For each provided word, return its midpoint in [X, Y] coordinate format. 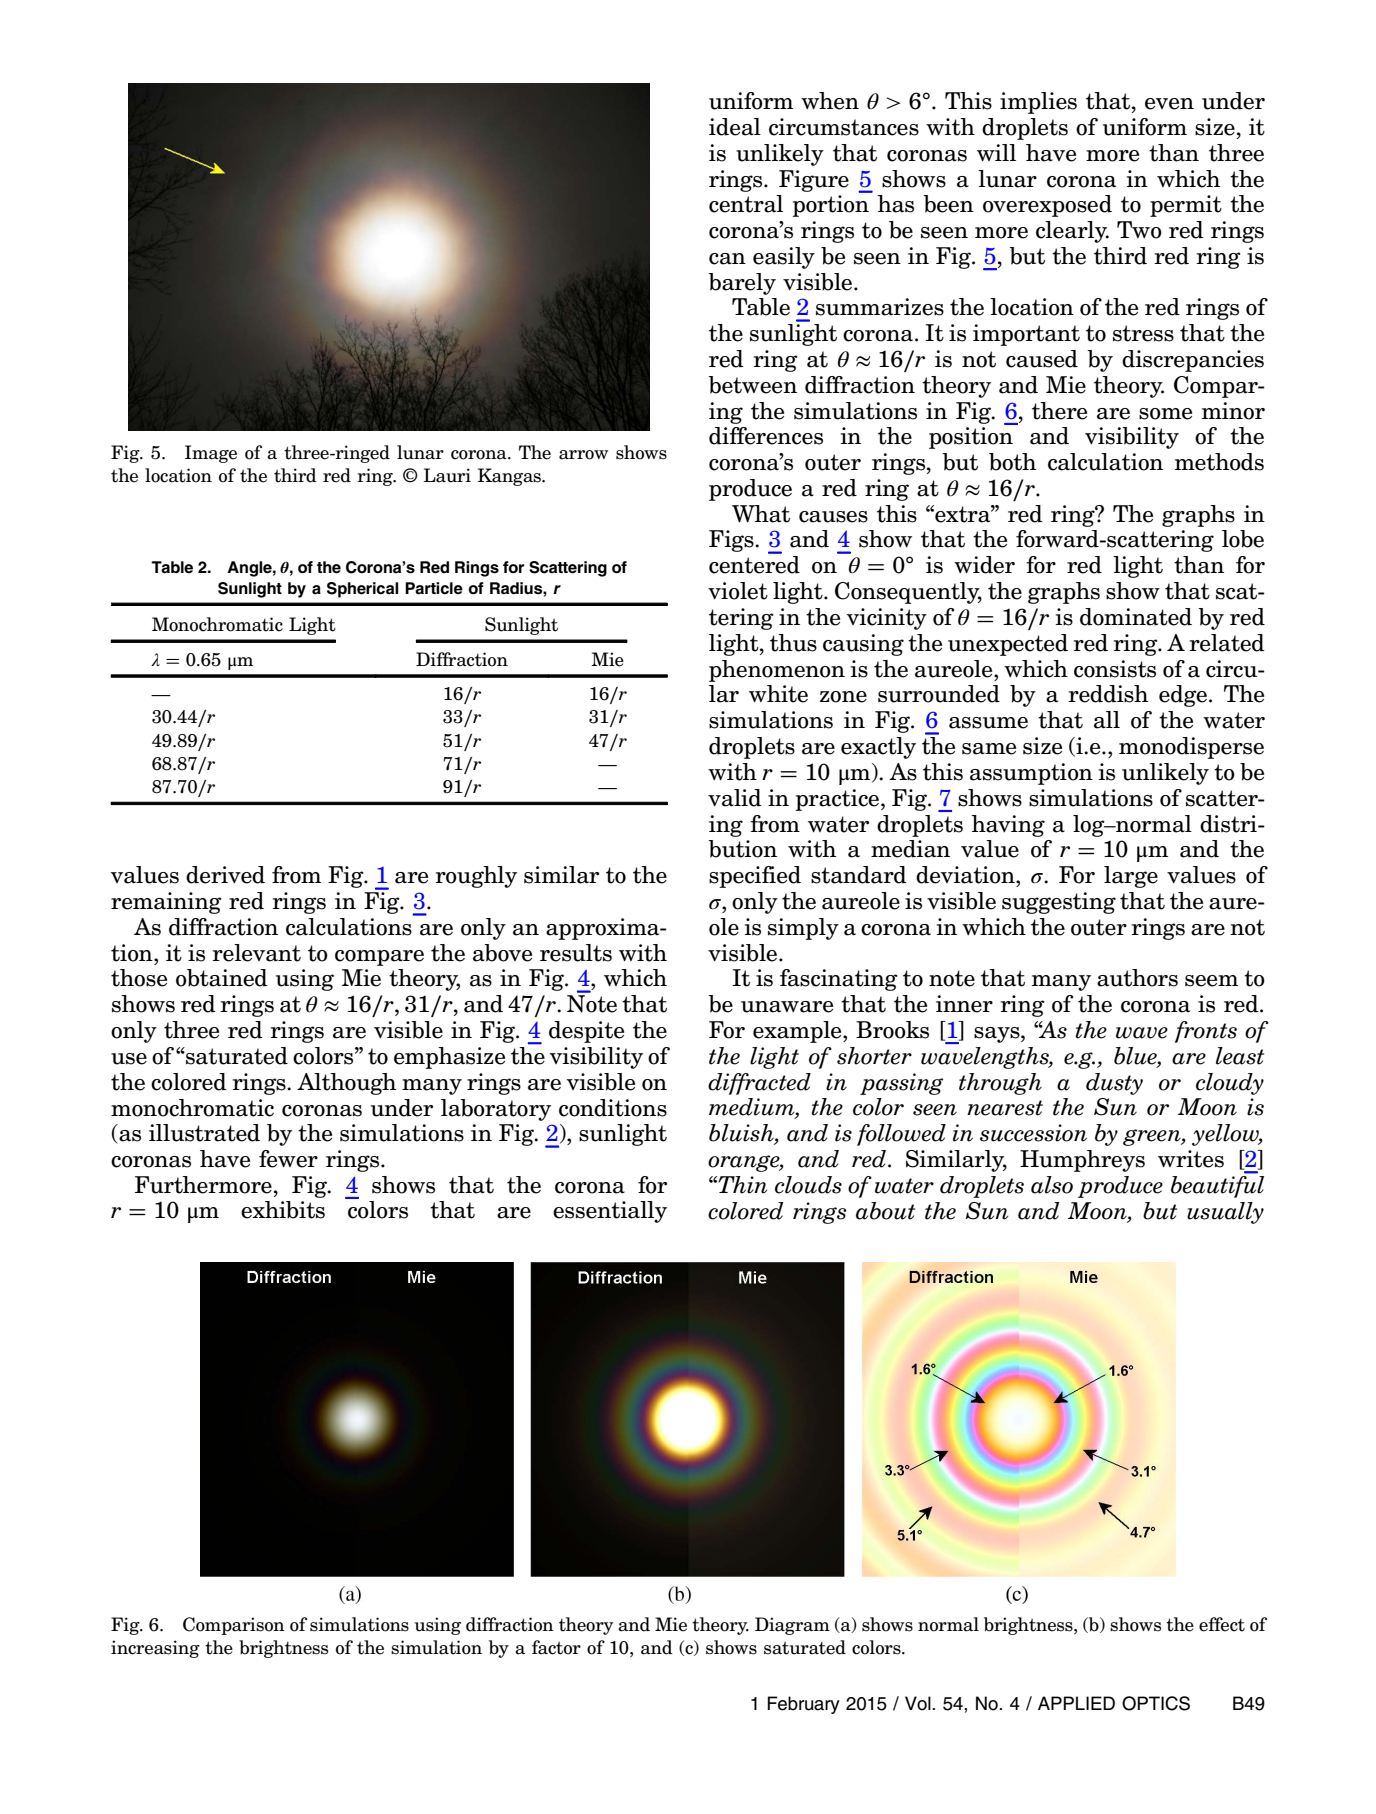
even [1169, 104]
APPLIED [1076, 1703]
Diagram [792, 1626]
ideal [735, 127]
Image [211, 454]
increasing [155, 1649]
